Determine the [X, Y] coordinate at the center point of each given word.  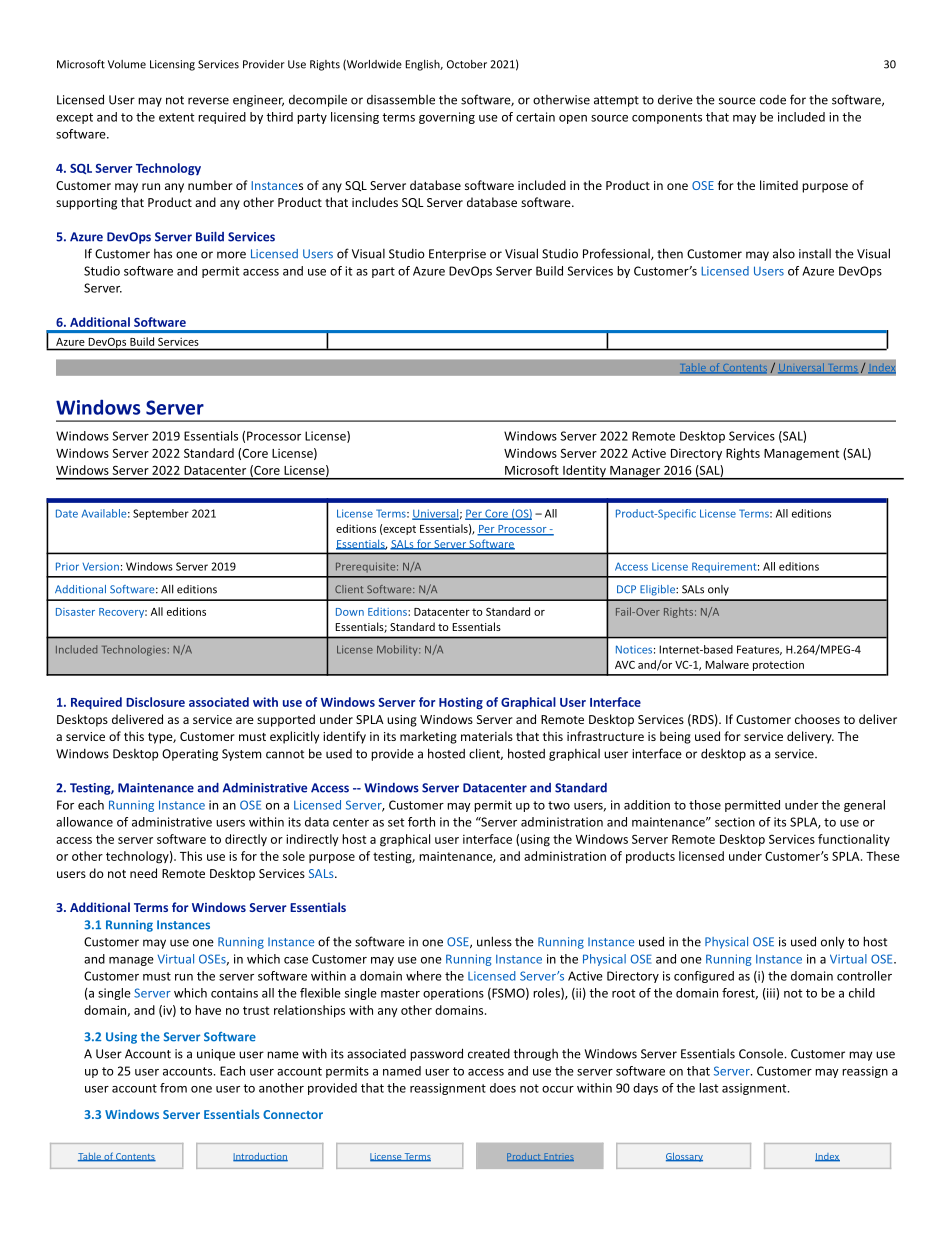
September [161, 514]
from [173, 1088]
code [773, 100]
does [503, 1088]
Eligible [658, 590]
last [708, 1088]
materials [487, 736]
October [467, 64]
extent [176, 117]
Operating [190, 755]
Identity [584, 472]
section [735, 822]
